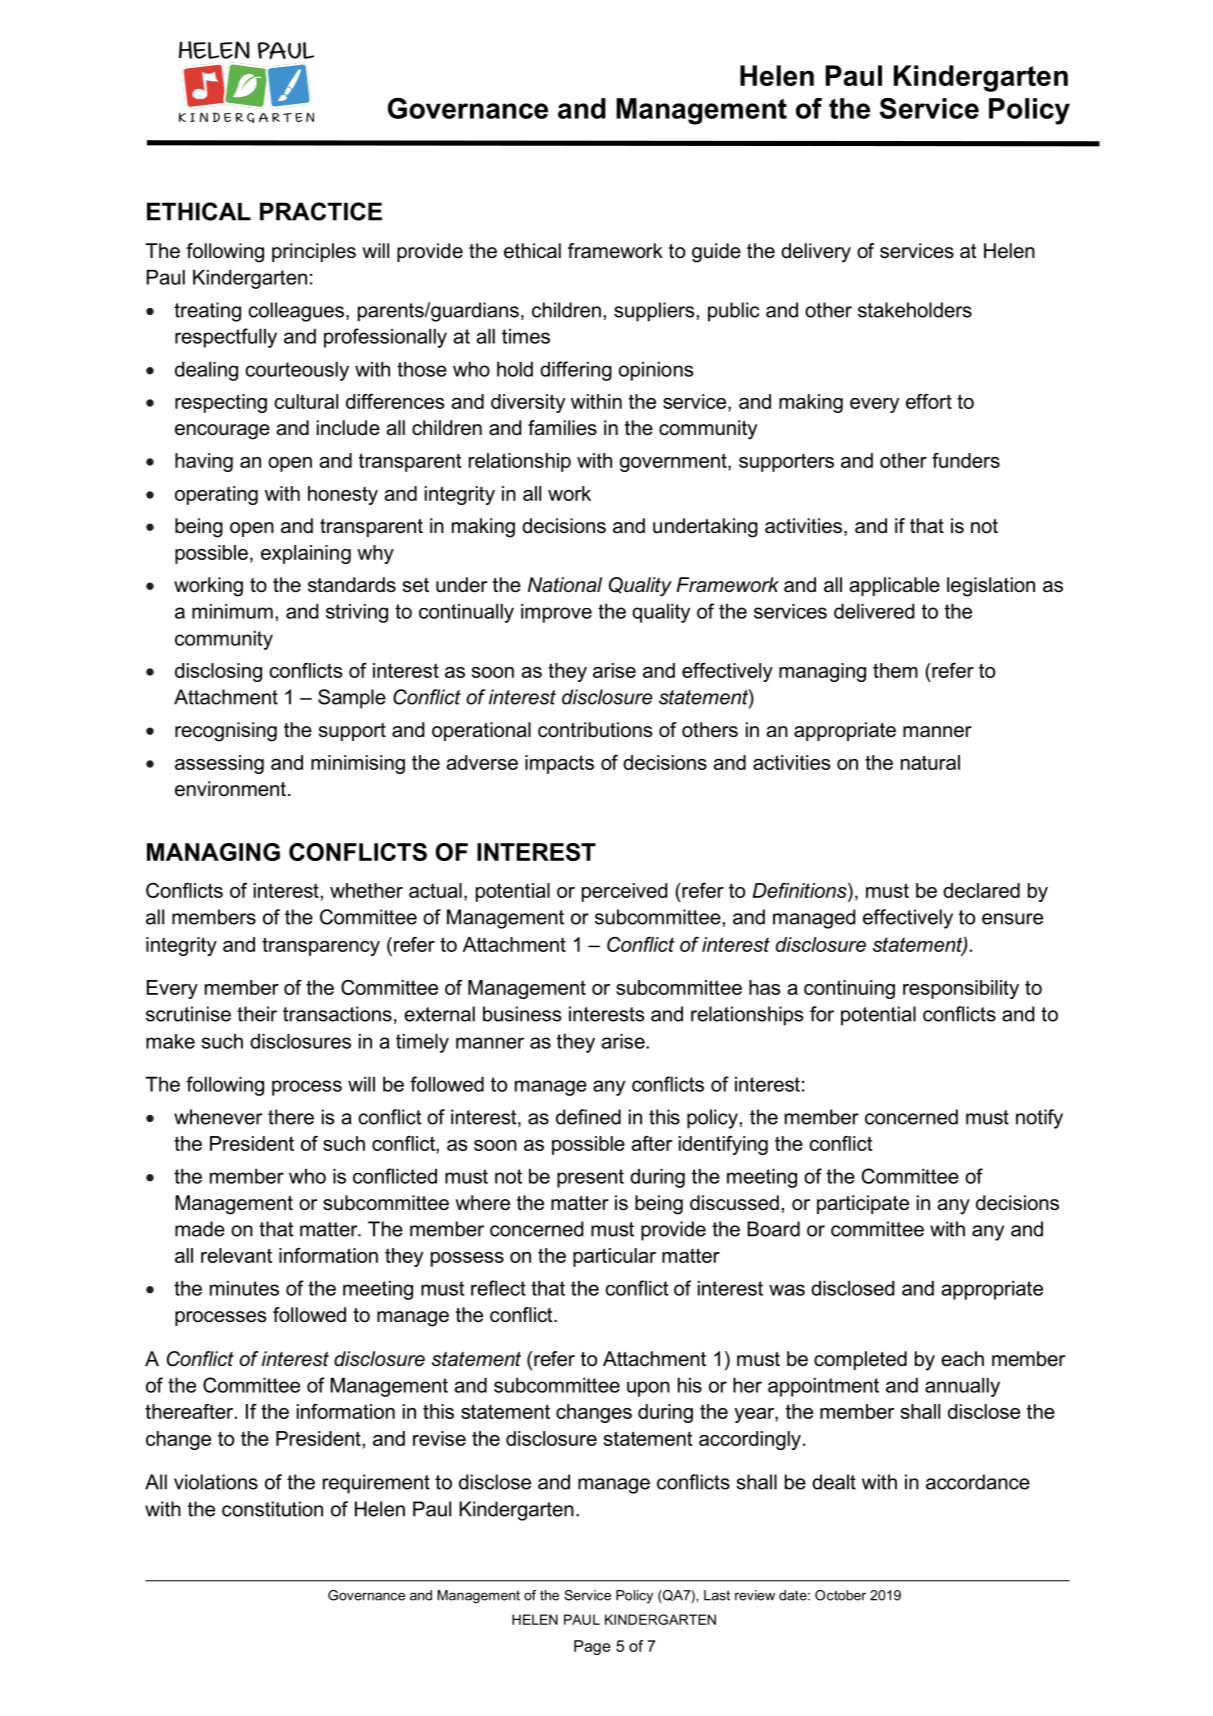 The height and width of the image is (1716, 1213). I want to click on applicable, so click(895, 586).
